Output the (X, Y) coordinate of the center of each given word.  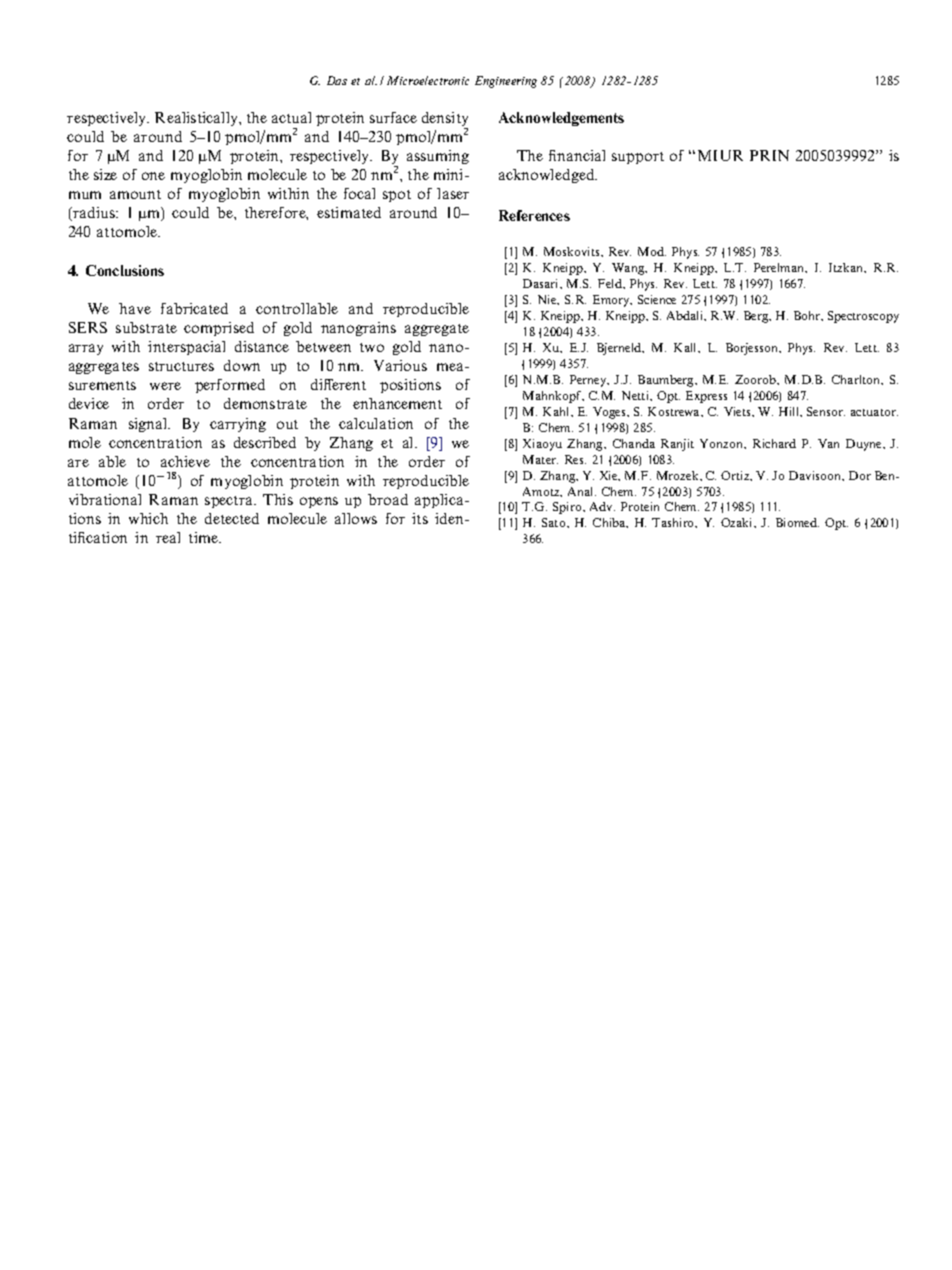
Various (400, 365)
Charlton (857, 380)
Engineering (506, 82)
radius (94, 214)
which (148, 518)
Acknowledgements (561, 119)
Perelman (780, 268)
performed (230, 386)
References (534, 215)
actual (291, 117)
